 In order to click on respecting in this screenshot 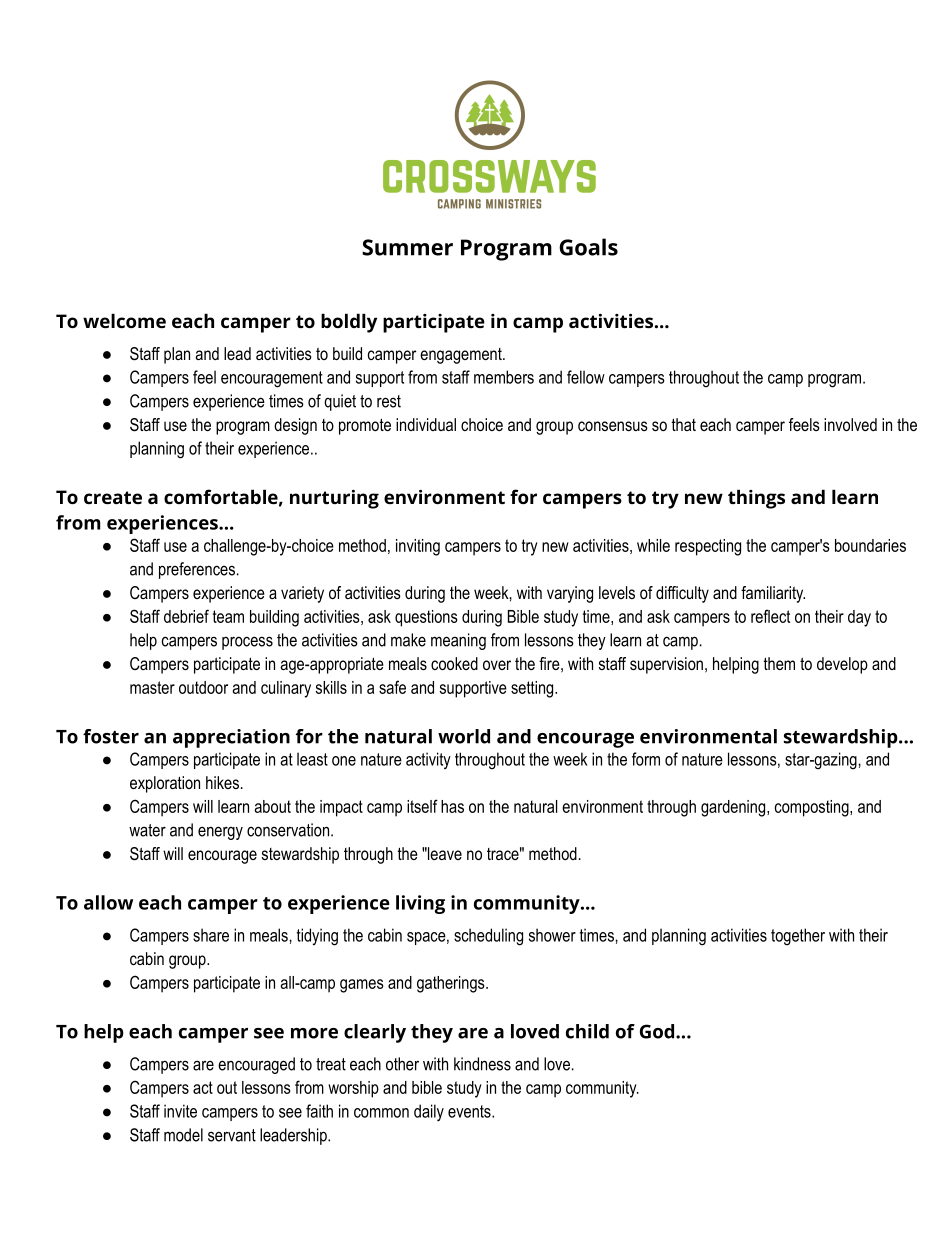, I will do `click(708, 547)`.
